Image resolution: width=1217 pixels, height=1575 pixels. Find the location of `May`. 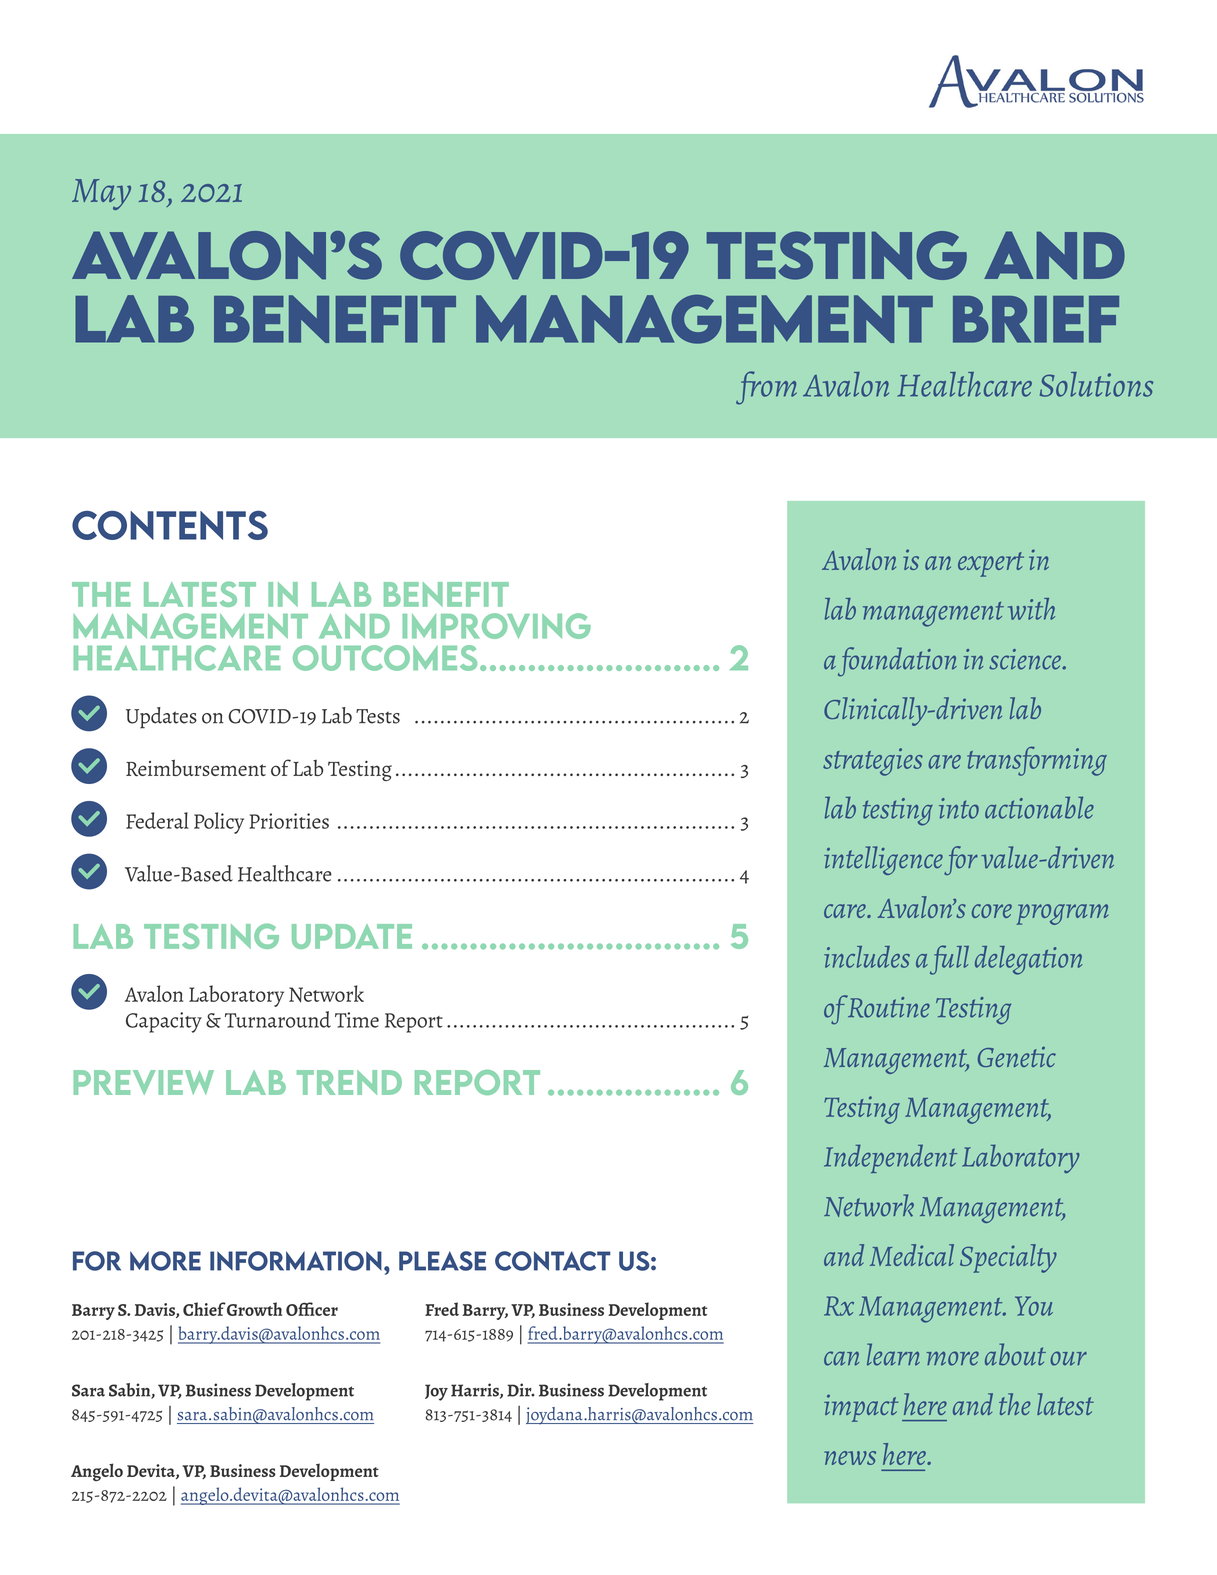

May is located at coordinates (101, 194).
